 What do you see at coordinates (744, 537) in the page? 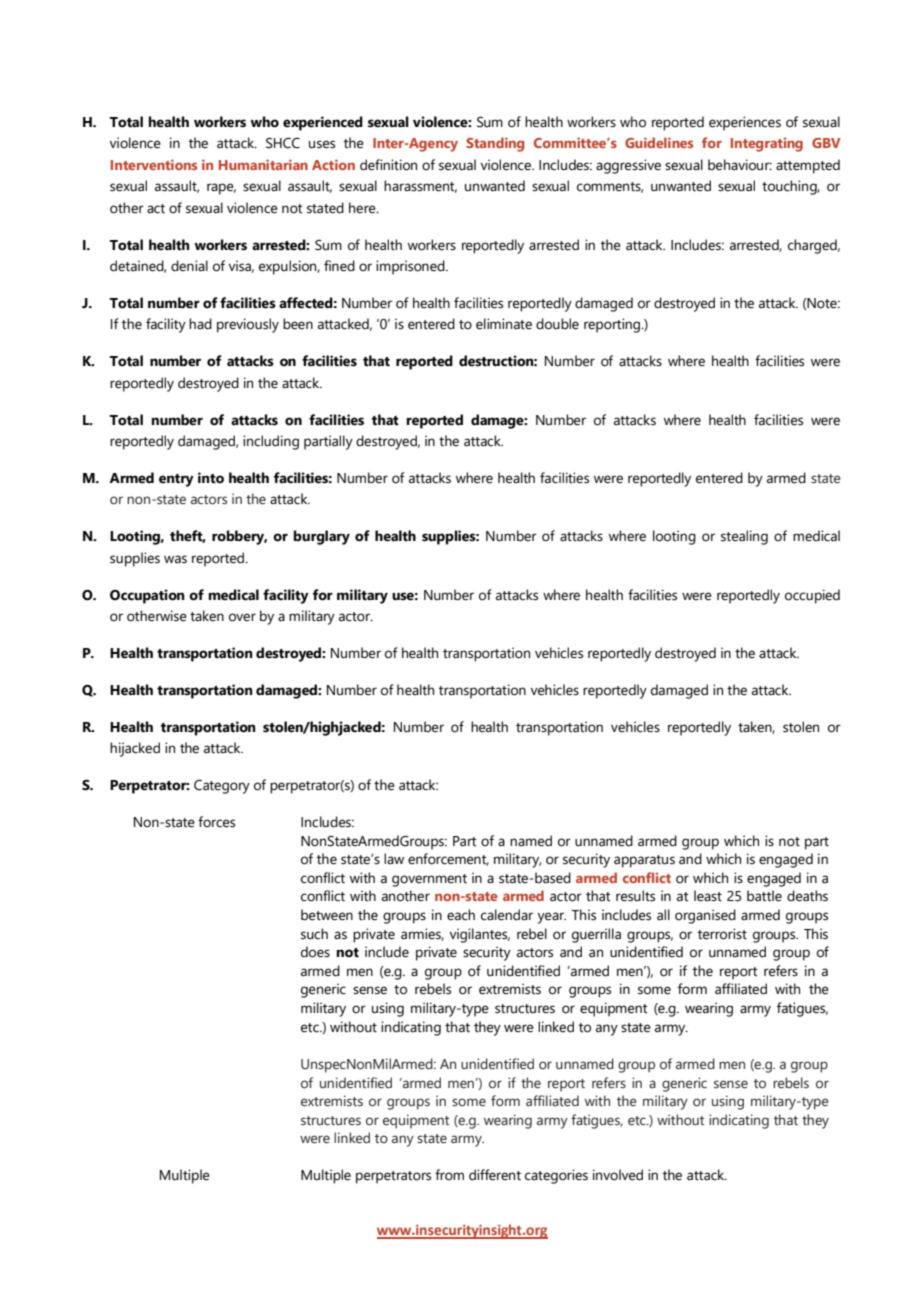
I see `stealing` at bounding box center [744, 537].
